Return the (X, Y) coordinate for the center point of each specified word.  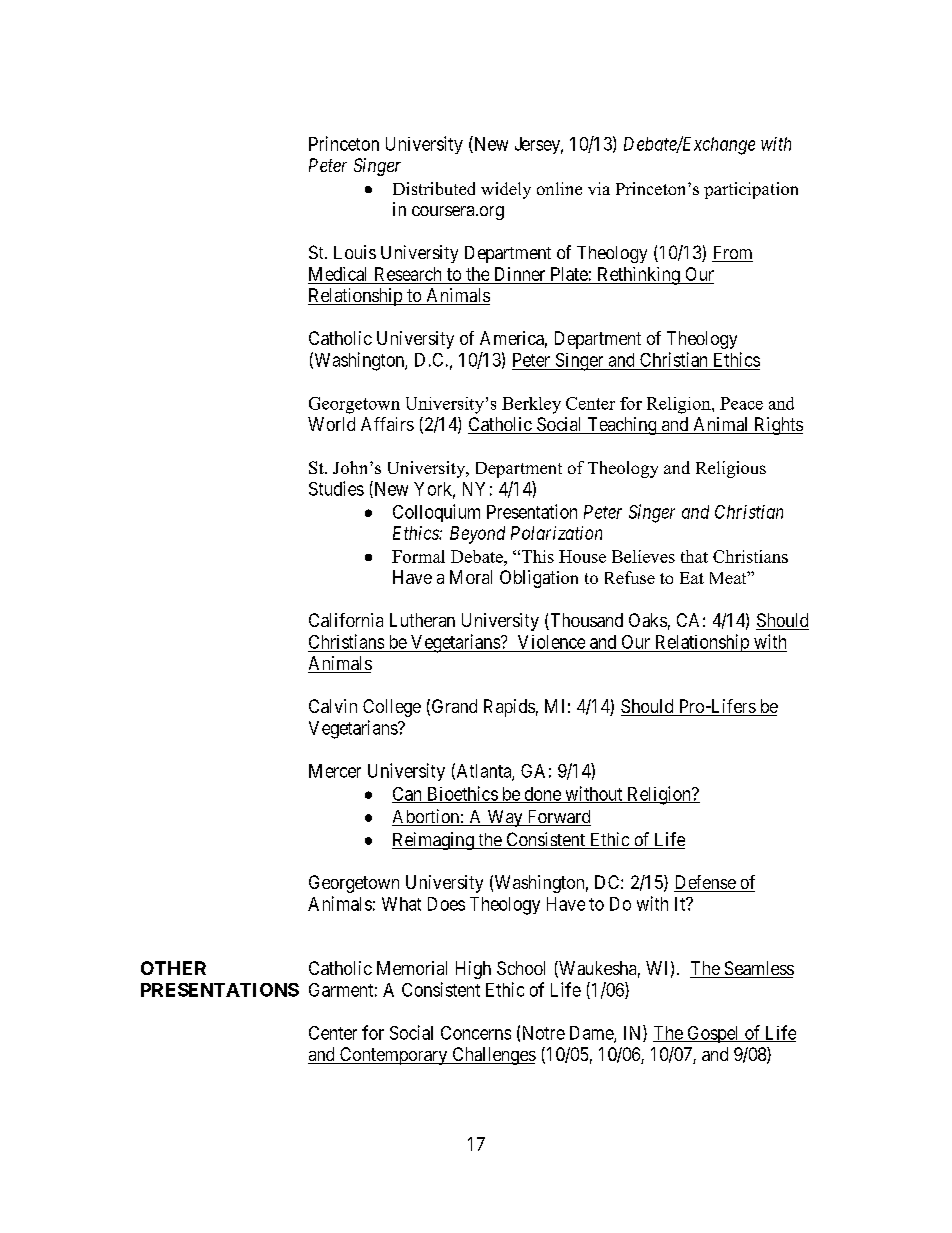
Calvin (333, 706)
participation (751, 190)
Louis (355, 252)
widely (506, 190)
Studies (336, 488)
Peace (741, 403)
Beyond (477, 535)
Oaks (648, 620)
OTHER (173, 968)
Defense (705, 883)
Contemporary (394, 1056)
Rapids (509, 708)
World (331, 424)
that (694, 556)
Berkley (531, 405)
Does (446, 904)
